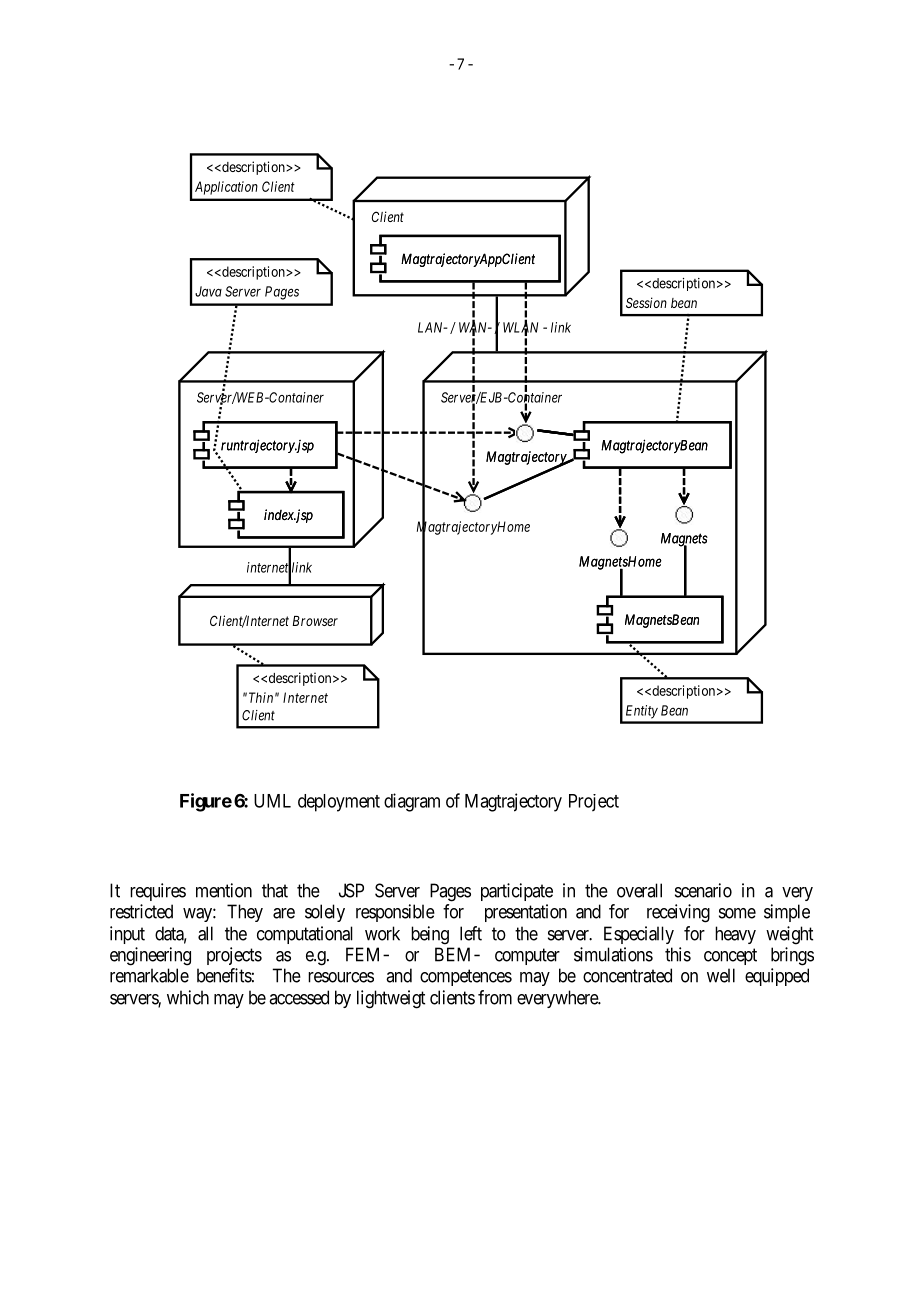 The image size is (924, 1307). I want to click on Browser, so click(315, 621).
